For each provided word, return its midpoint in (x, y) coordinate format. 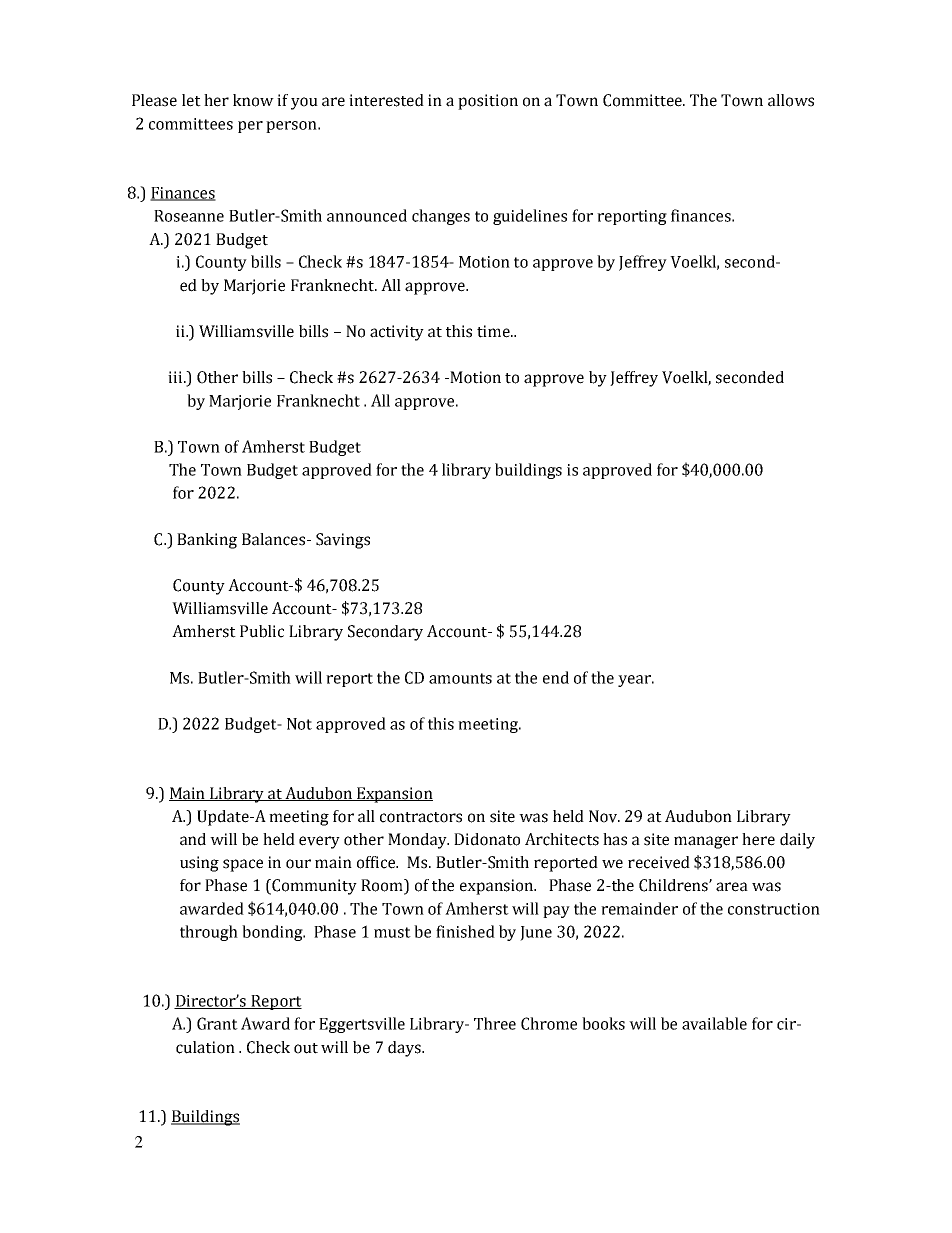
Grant (217, 1023)
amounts (460, 678)
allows (791, 100)
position (488, 102)
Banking (207, 541)
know (253, 100)
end (556, 677)
